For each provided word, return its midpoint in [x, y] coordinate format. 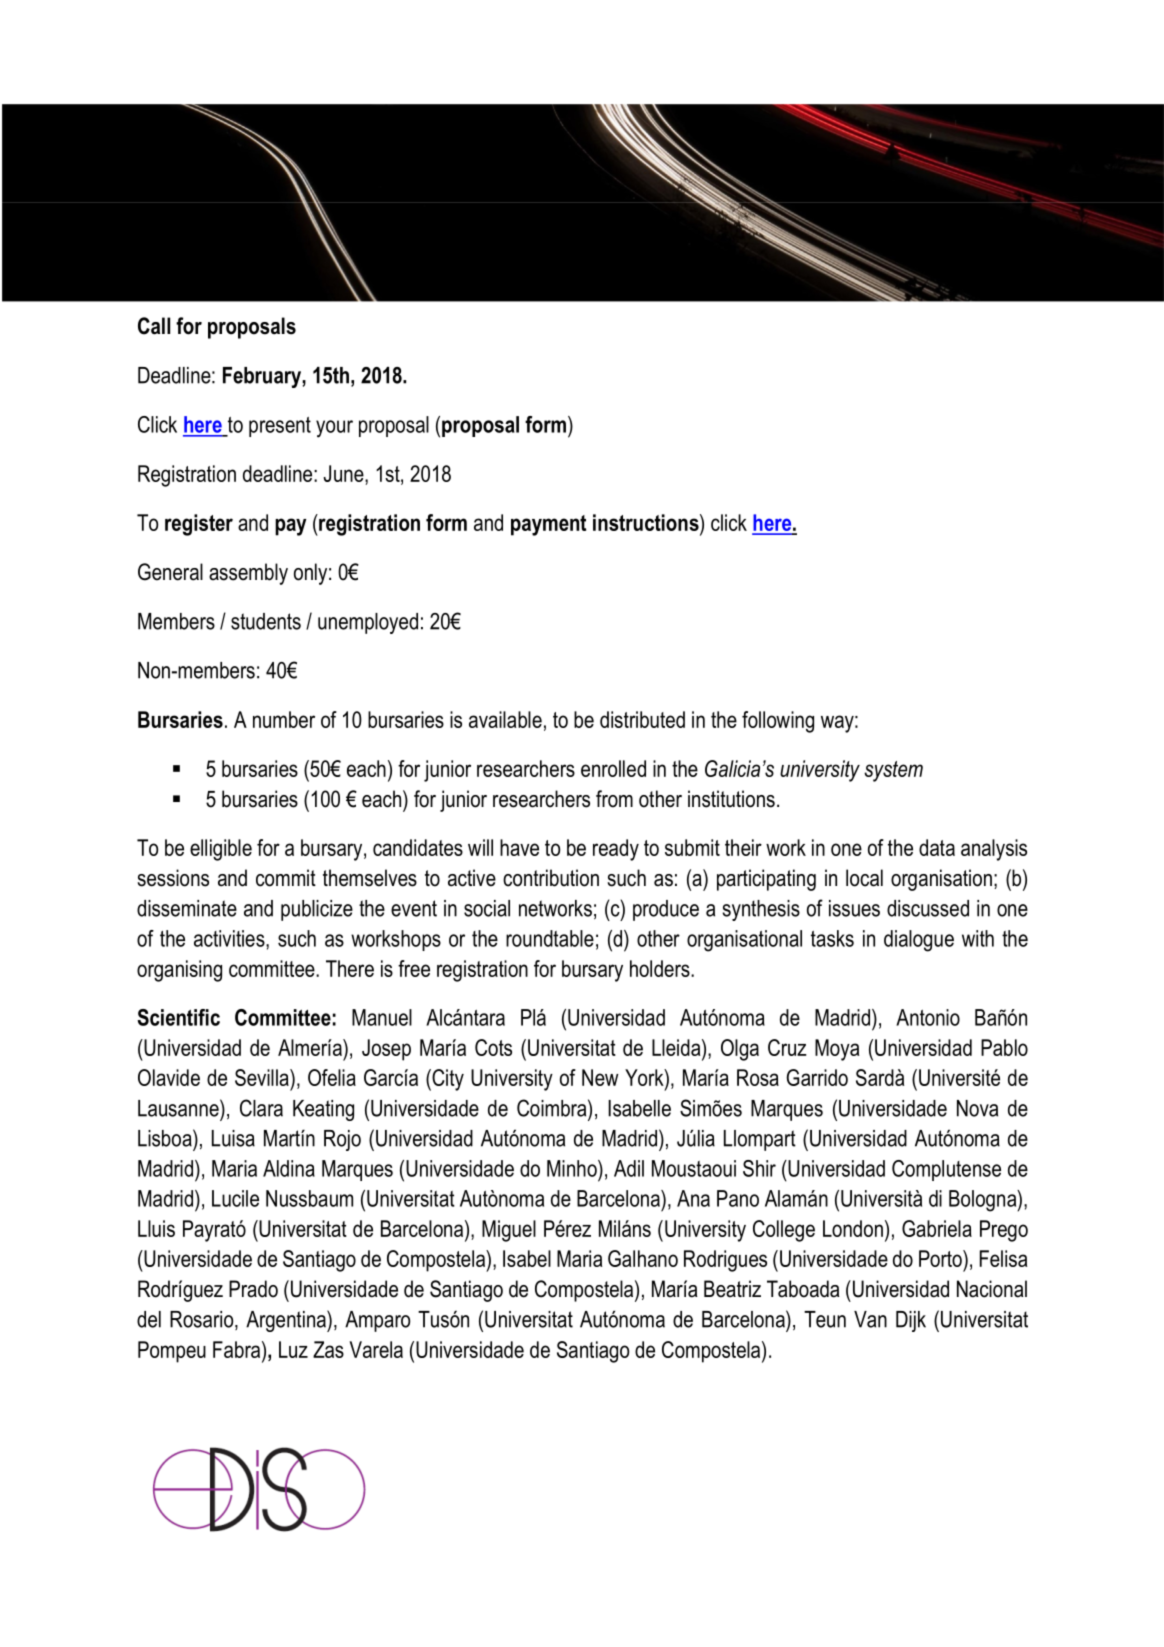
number [284, 719]
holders [661, 968]
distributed [642, 719]
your [334, 429]
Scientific [178, 1017]
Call [154, 326]
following [778, 722]
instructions [647, 522]
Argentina [287, 1321]
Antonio [928, 1017]
